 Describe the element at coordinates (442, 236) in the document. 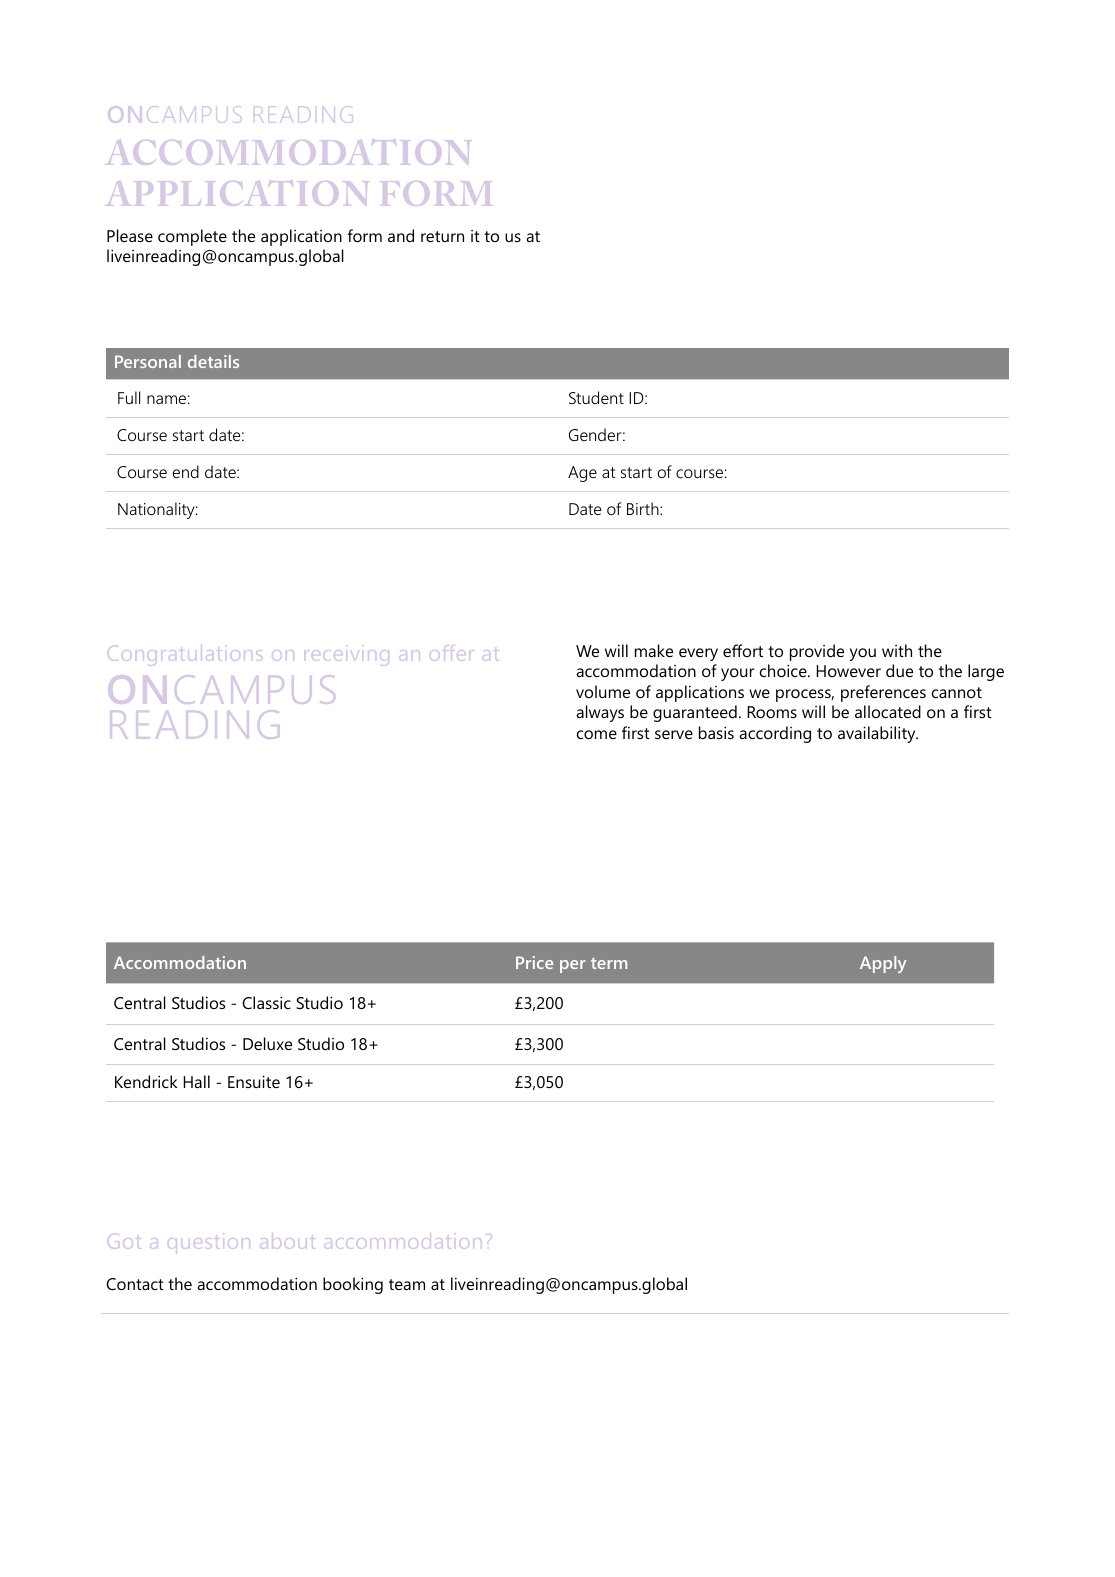

I see `return` at that location.
